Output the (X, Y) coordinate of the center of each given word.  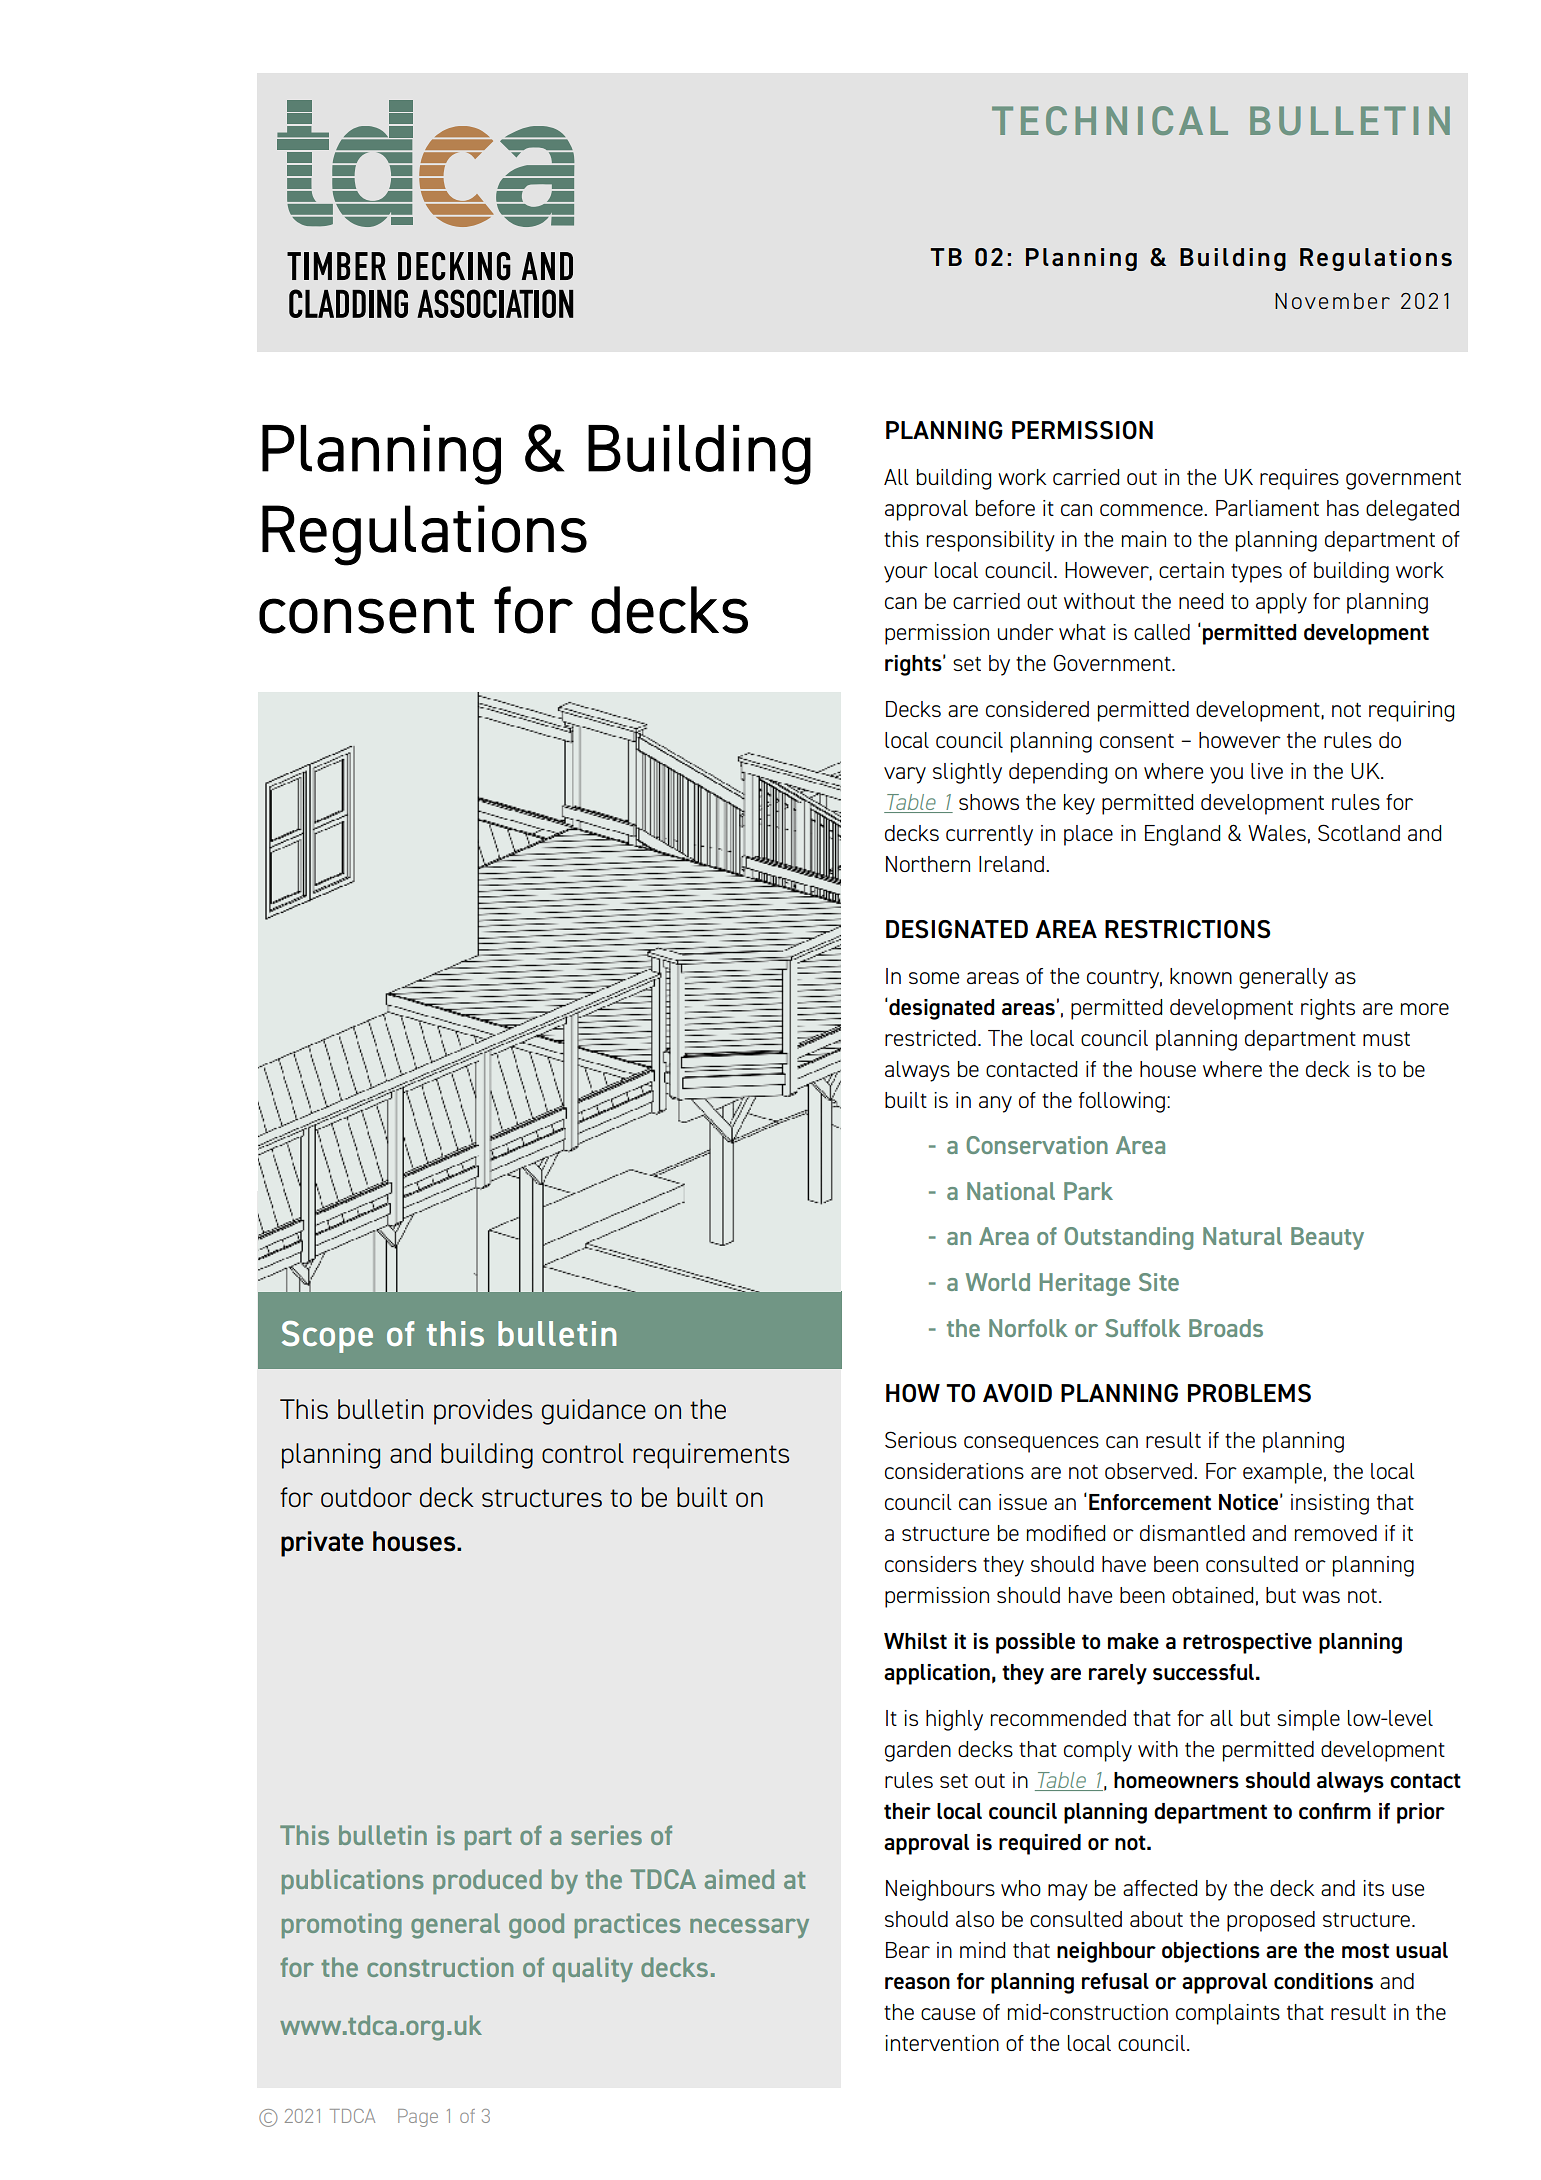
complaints (1228, 2014)
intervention (942, 2043)
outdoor (366, 1497)
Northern (928, 864)
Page (418, 2118)
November (1332, 301)
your (906, 574)
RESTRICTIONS (1187, 929)
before (1005, 508)
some (934, 978)
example (1282, 1473)
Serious (921, 1439)
